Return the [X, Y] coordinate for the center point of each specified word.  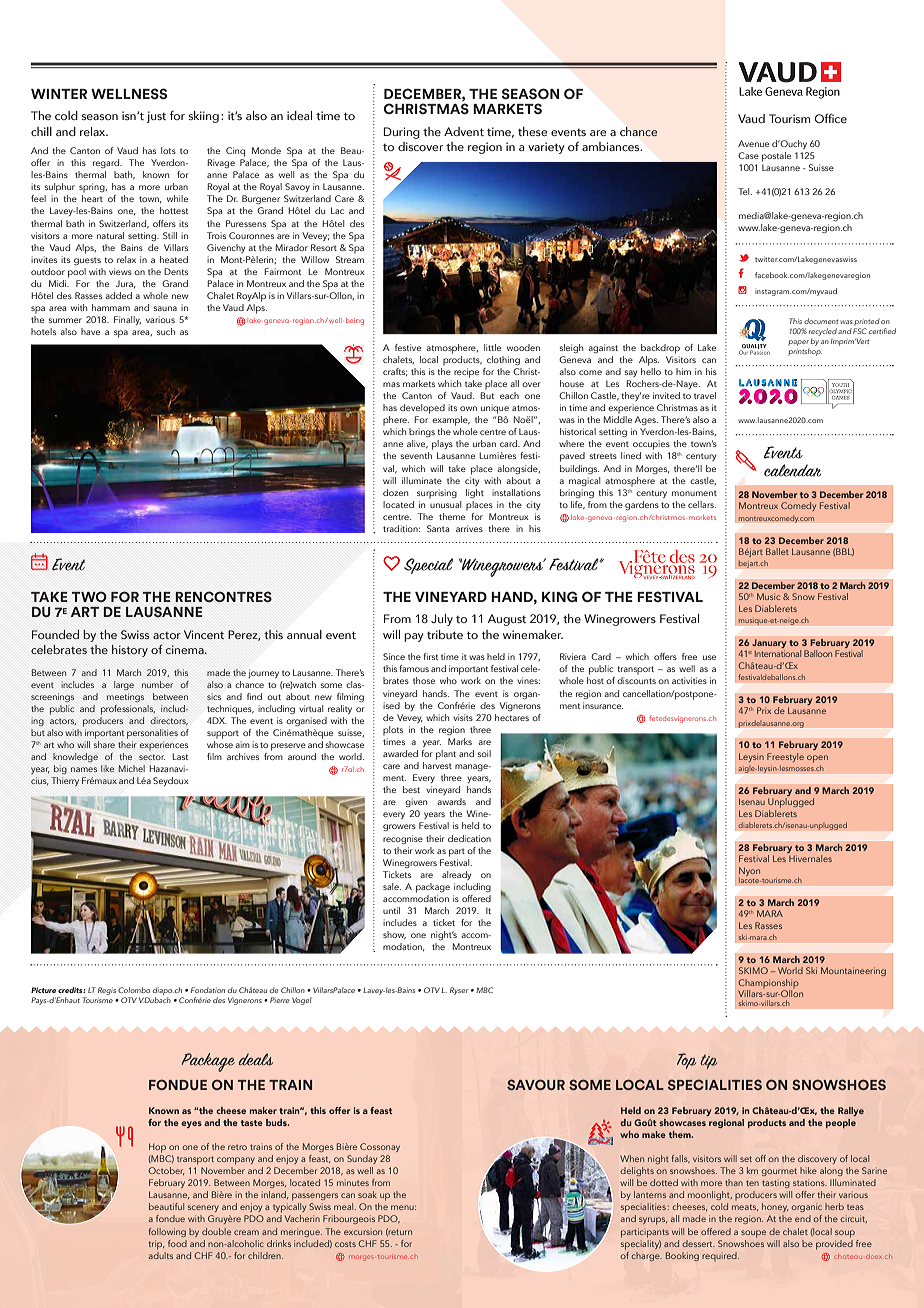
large [124, 685]
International [778, 653]
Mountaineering [853, 971]
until [391, 910]
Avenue [753, 143]
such [166, 331]
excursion [363, 1231]
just [156, 117]
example [451, 421]
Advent [464, 131]
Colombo [134, 990]
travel [705, 395]
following [167, 1232]
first [430, 656]
